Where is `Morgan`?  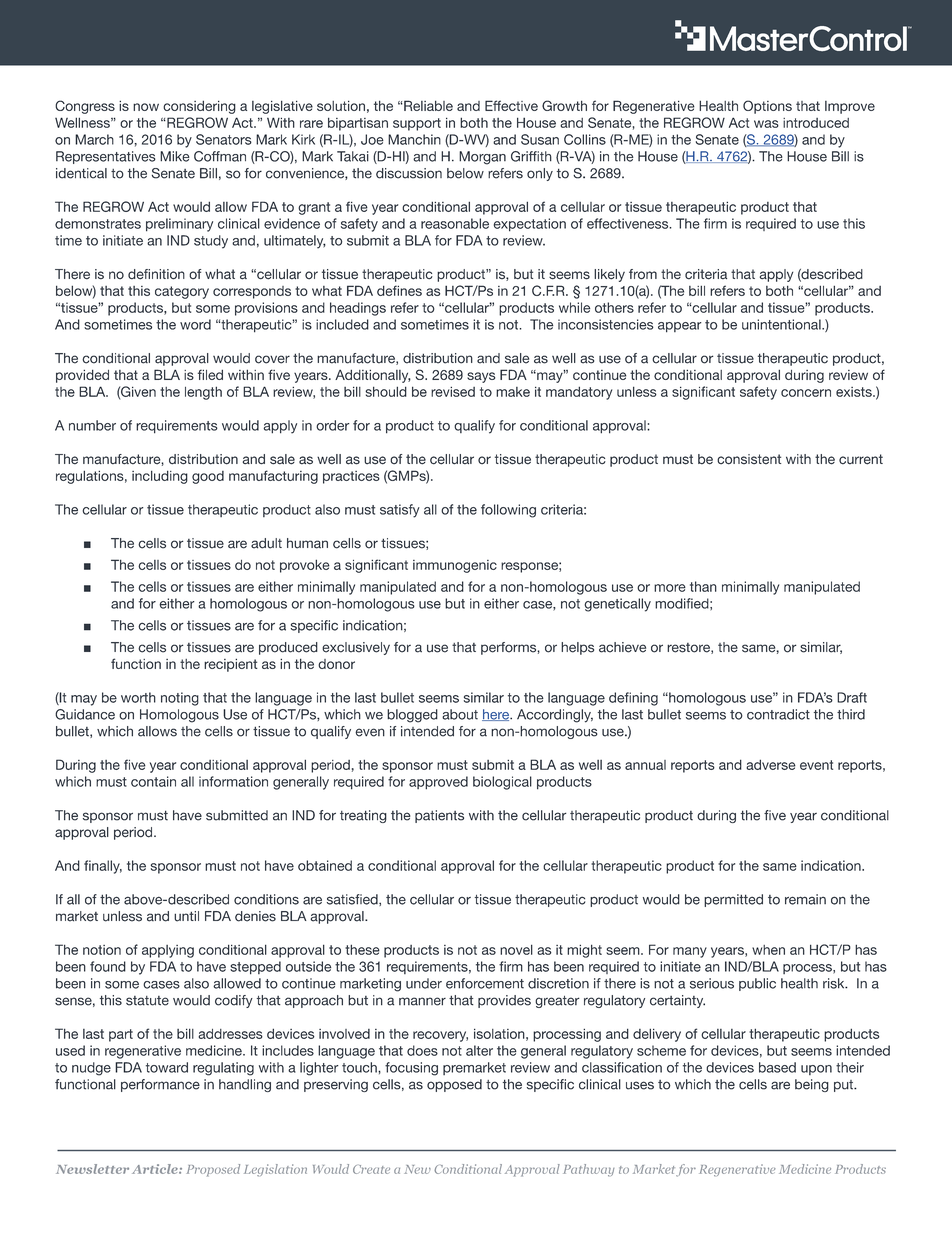
Morgan is located at coordinates (482, 158).
